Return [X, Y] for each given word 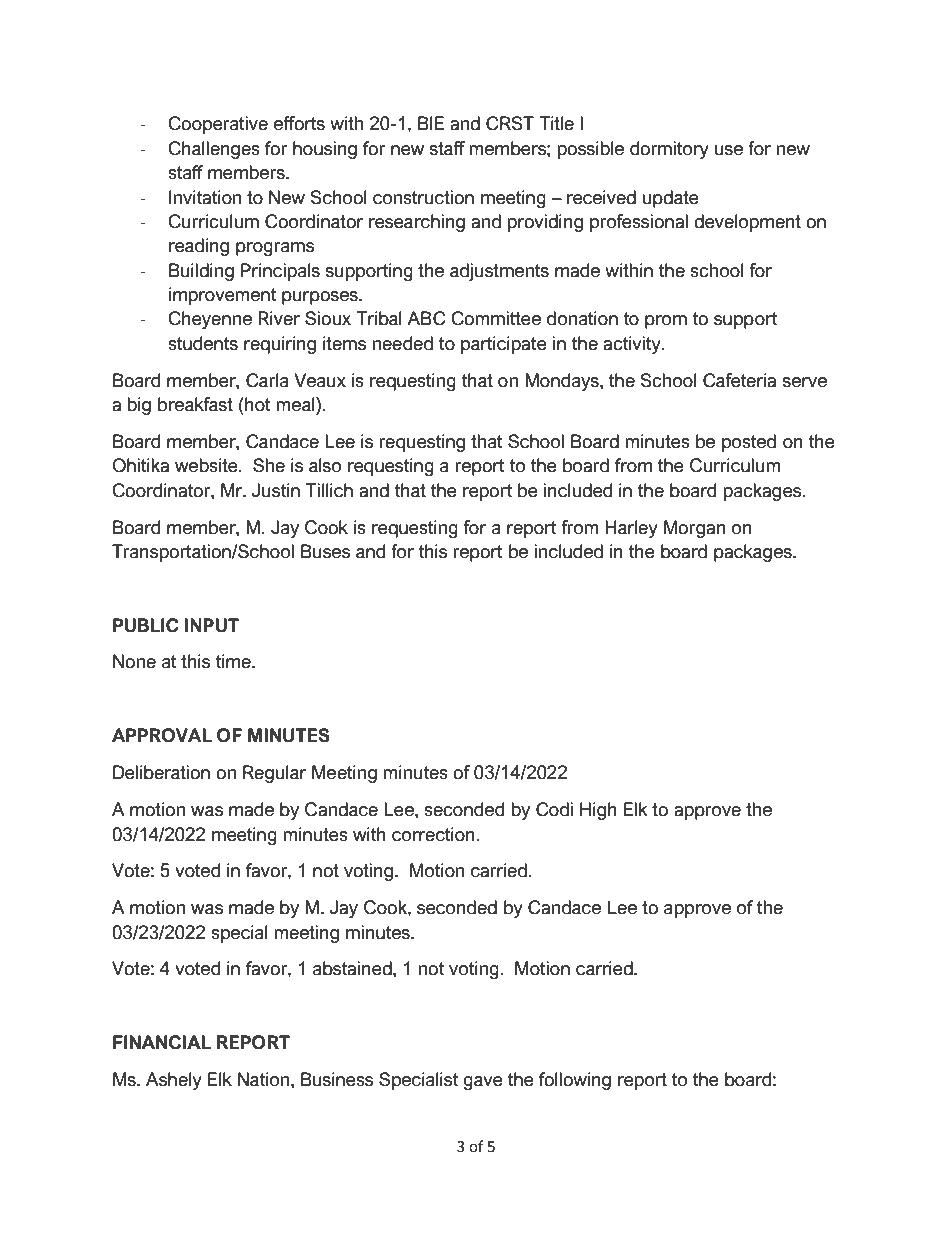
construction [423, 197]
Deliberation [161, 772]
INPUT [212, 625]
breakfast [195, 404]
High [598, 811]
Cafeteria [739, 380]
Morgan [695, 529]
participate [504, 345]
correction [433, 834]
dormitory [669, 150]
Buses [325, 551]
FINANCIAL [162, 1042]
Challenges [214, 150]
